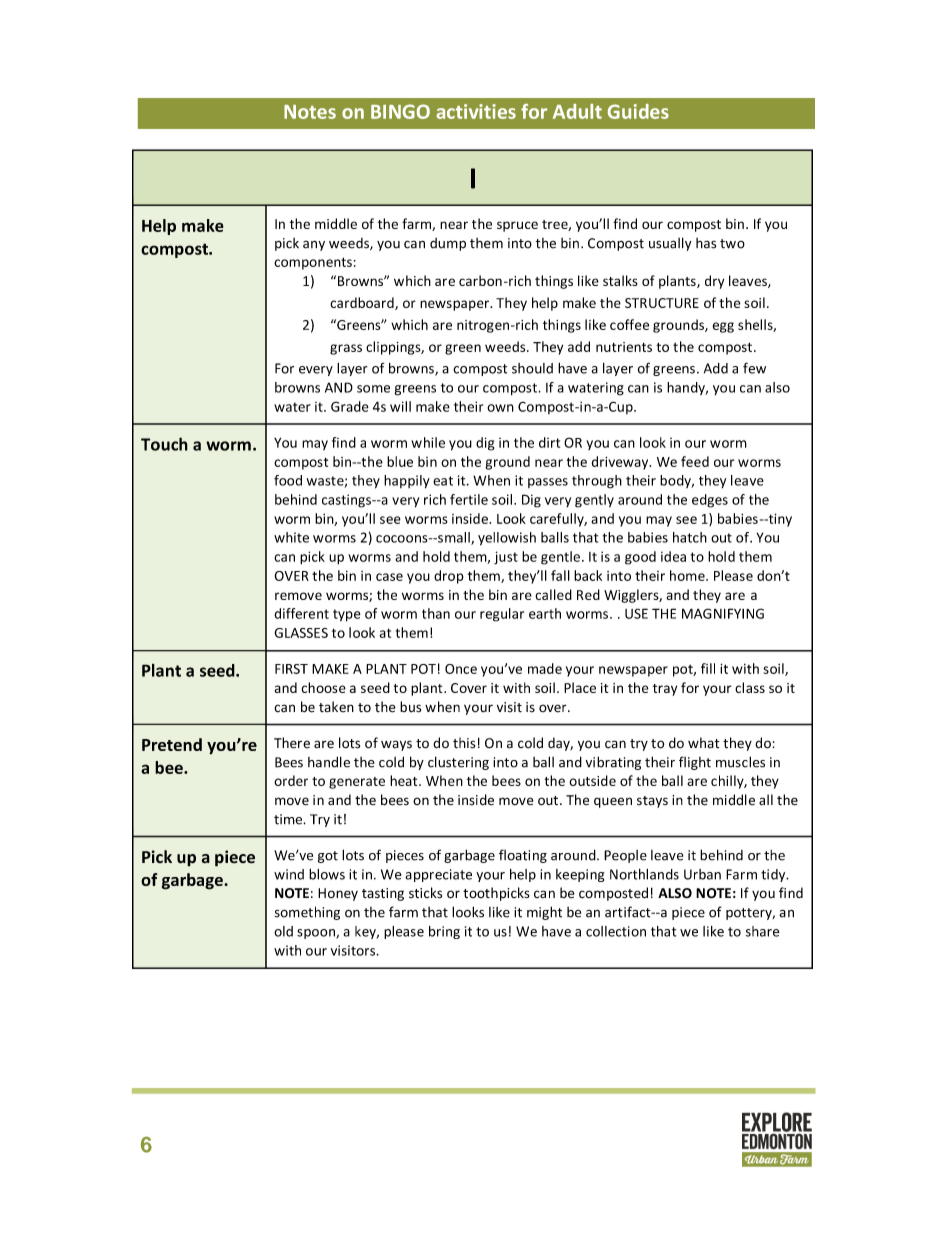 This screenshot has height=1233, width=952. What do you see at coordinates (476, 111) in the screenshot?
I see `activities` at bounding box center [476, 111].
